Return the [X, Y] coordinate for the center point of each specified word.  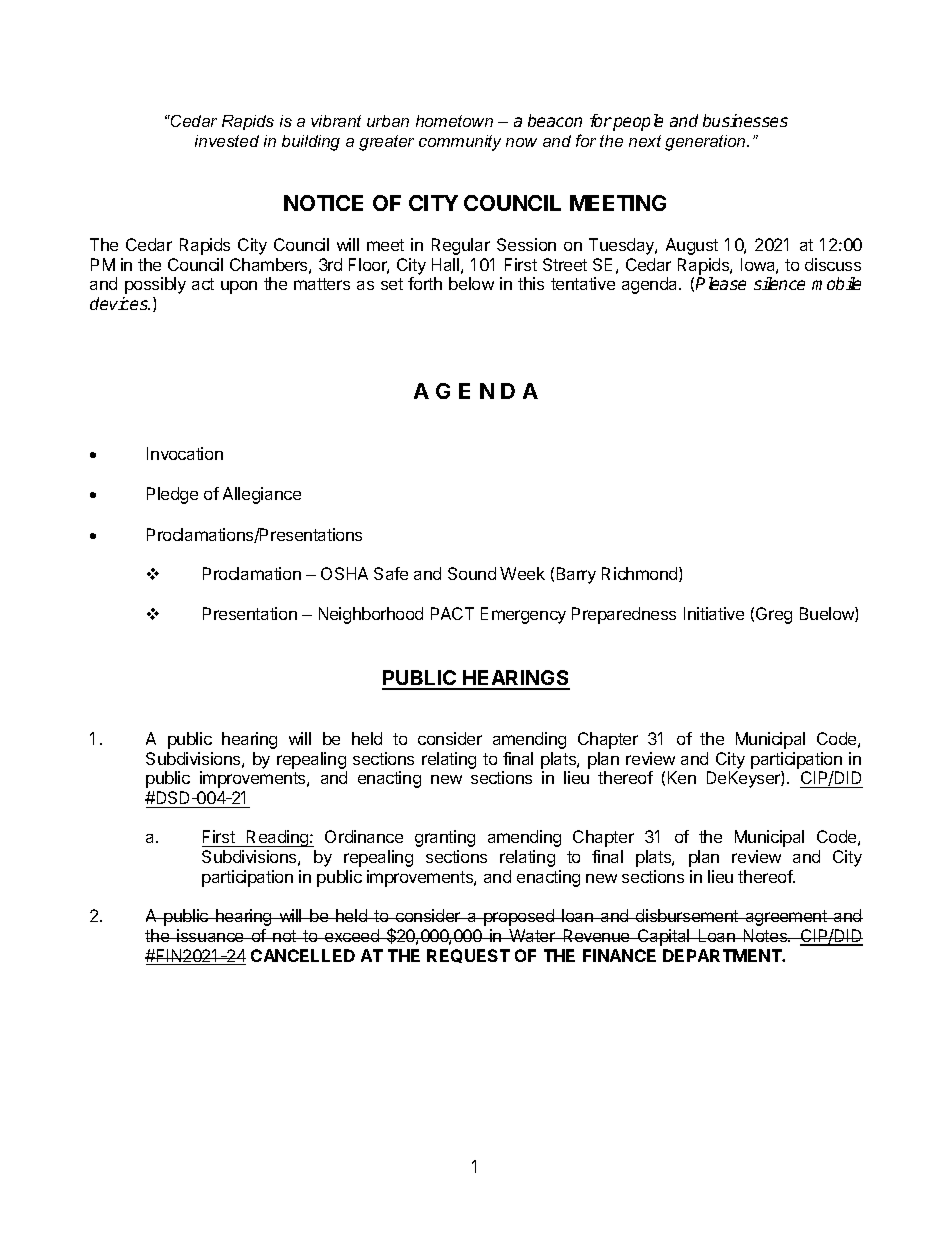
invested [227, 141]
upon [239, 287]
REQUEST [468, 956]
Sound [472, 573]
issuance [210, 935]
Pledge [172, 495]
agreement [786, 918]
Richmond [641, 574]
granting [445, 838]
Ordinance [364, 836]
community [460, 143]
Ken [682, 777]
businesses [745, 120]
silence [779, 283]
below [471, 283]
